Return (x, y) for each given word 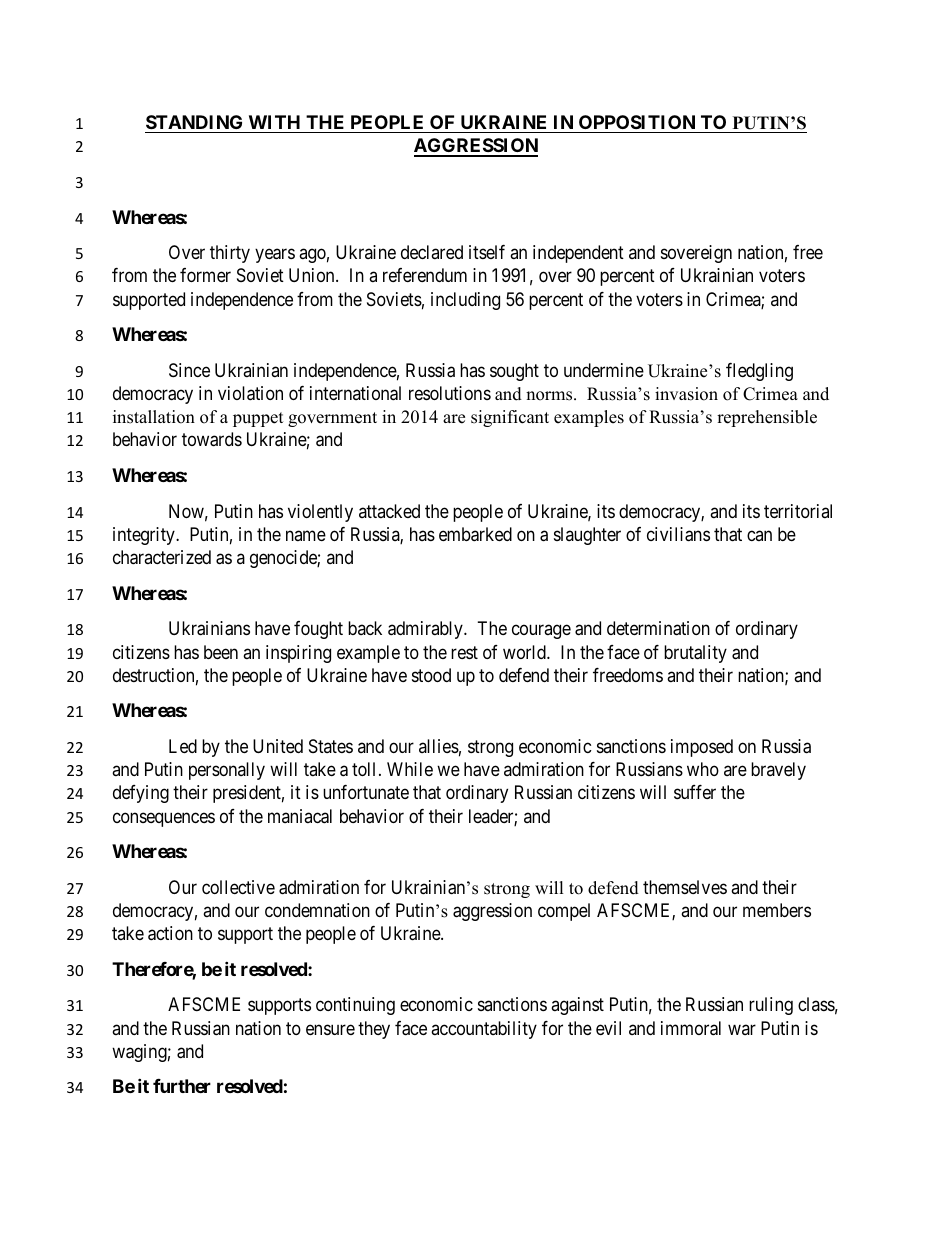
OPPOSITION (637, 122)
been (221, 652)
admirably (426, 630)
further (182, 1086)
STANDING (194, 122)
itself (487, 252)
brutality (695, 654)
